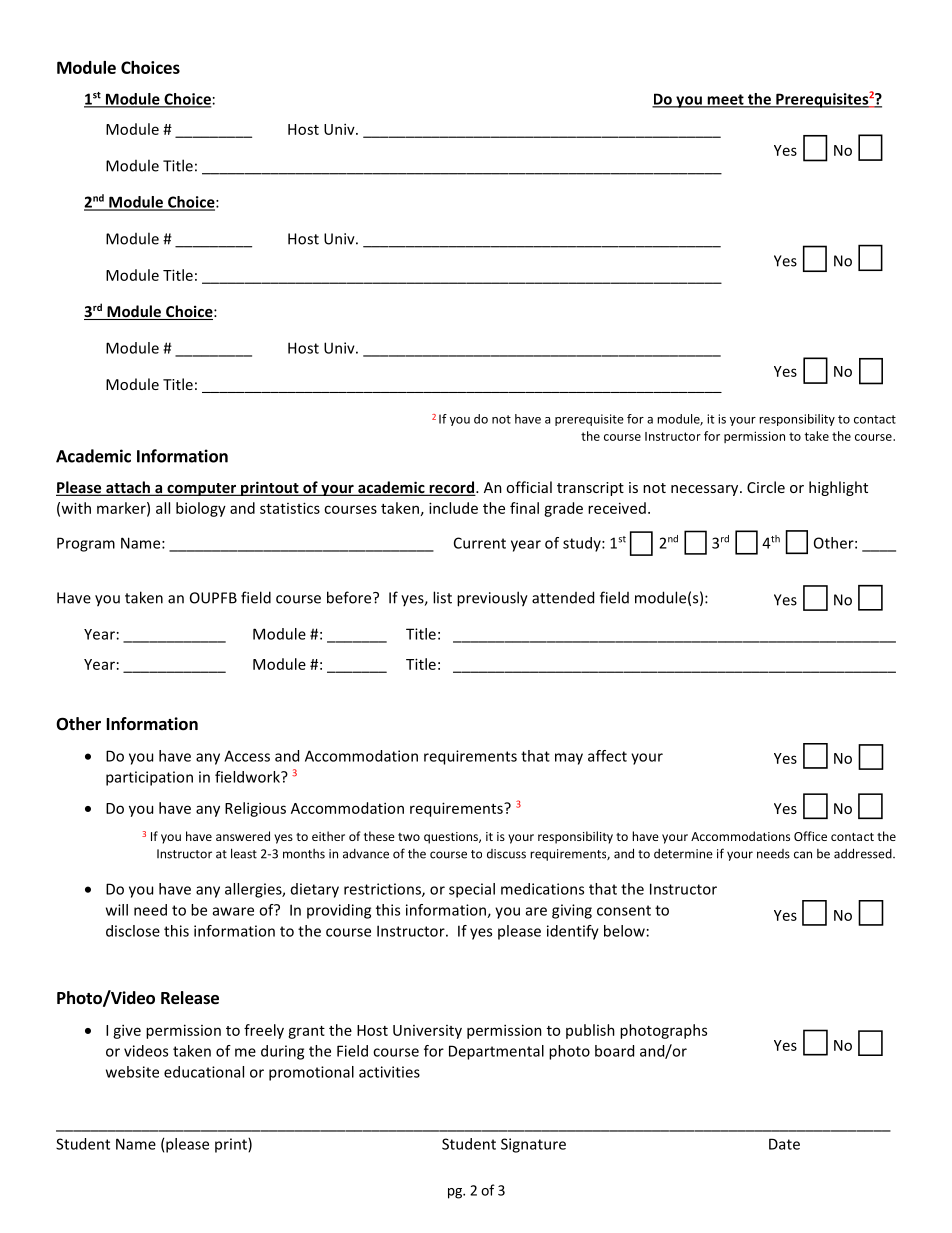  I want to click on necessary, so click(706, 490).
